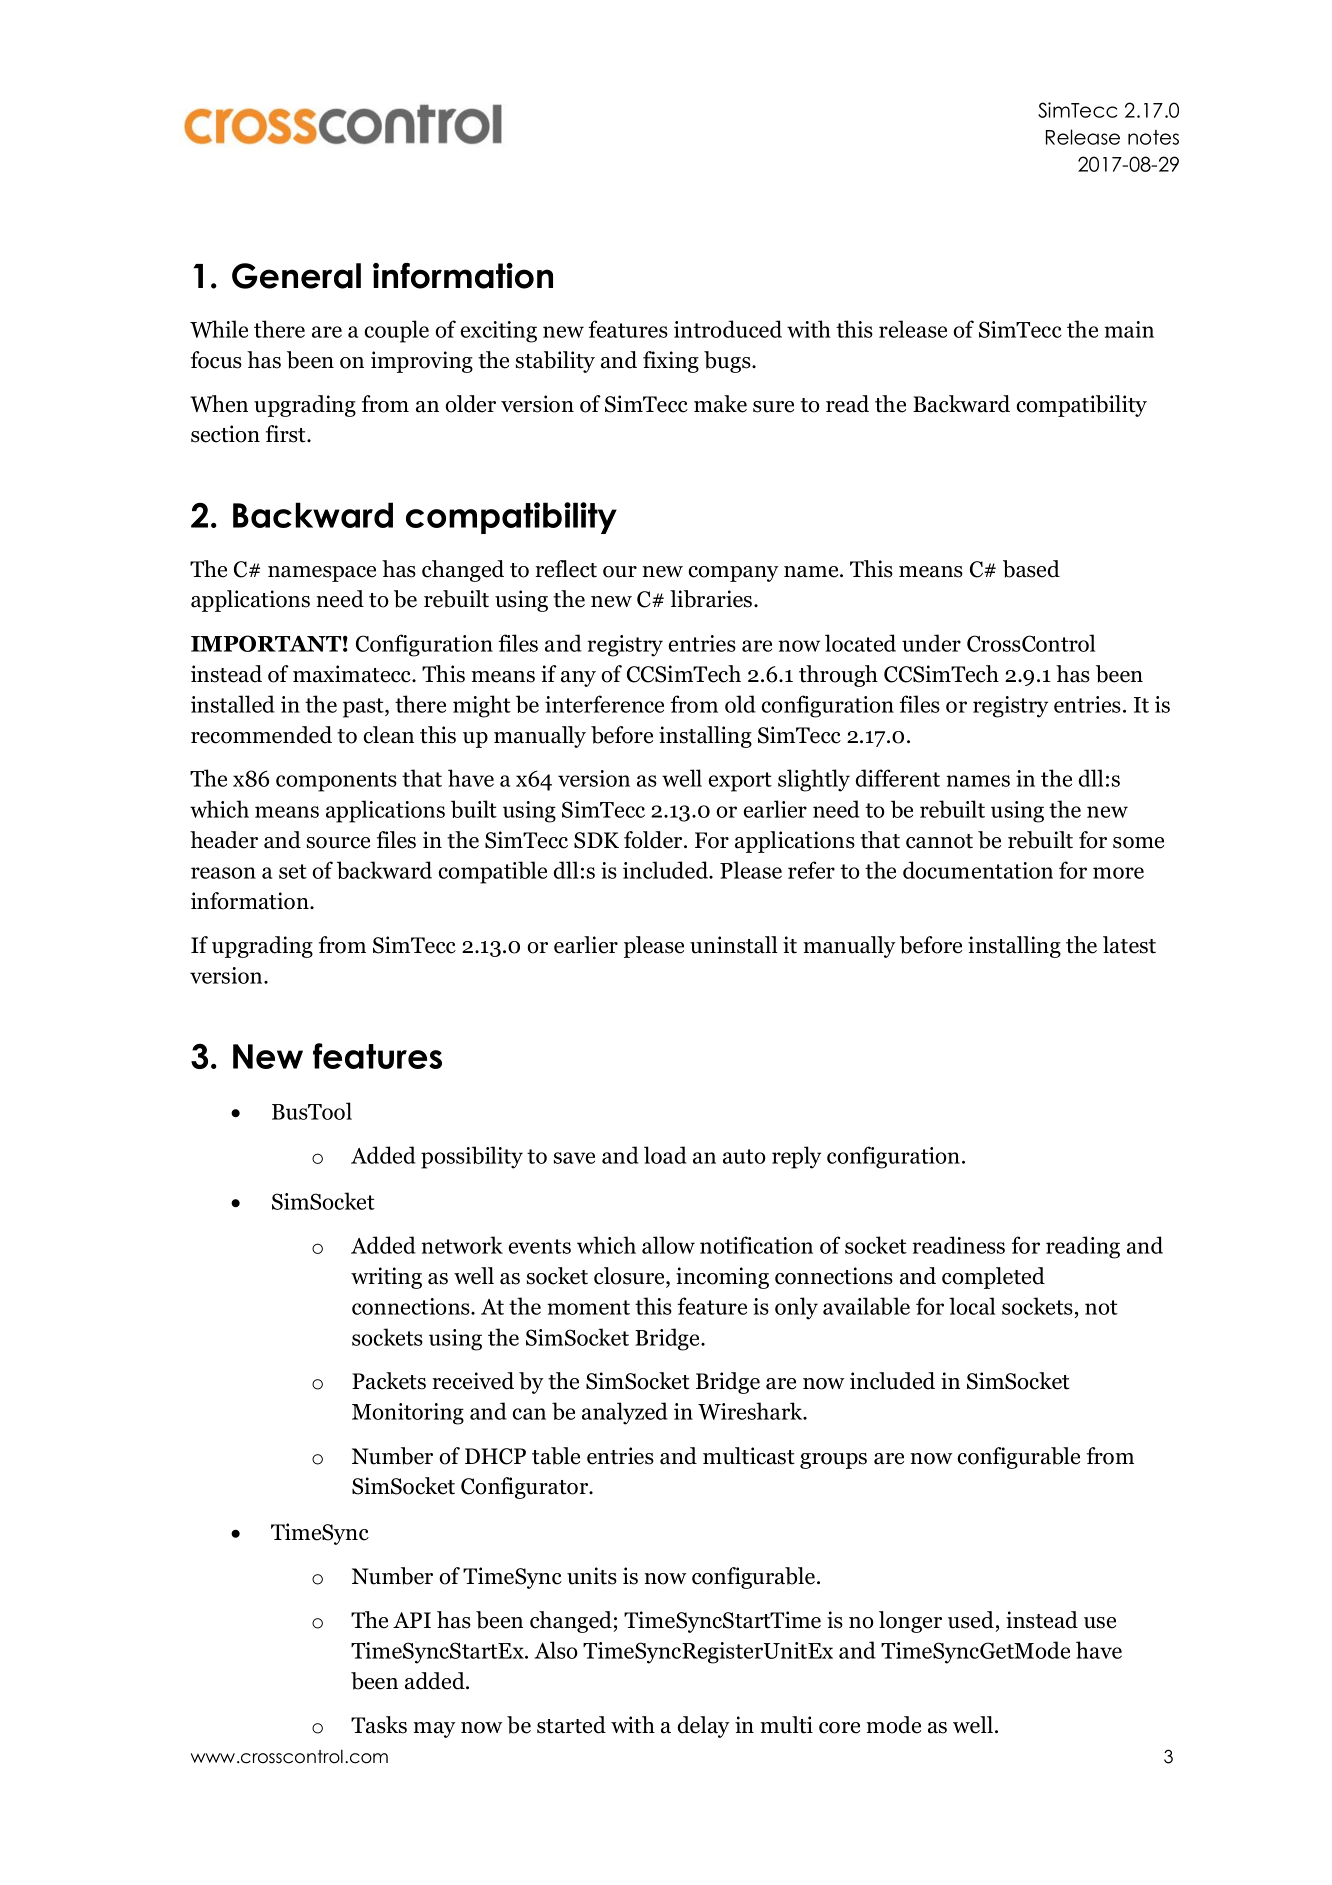 The width and height of the screenshot is (1332, 1885). What do you see at coordinates (931, 643) in the screenshot?
I see `under` at bounding box center [931, 643].
